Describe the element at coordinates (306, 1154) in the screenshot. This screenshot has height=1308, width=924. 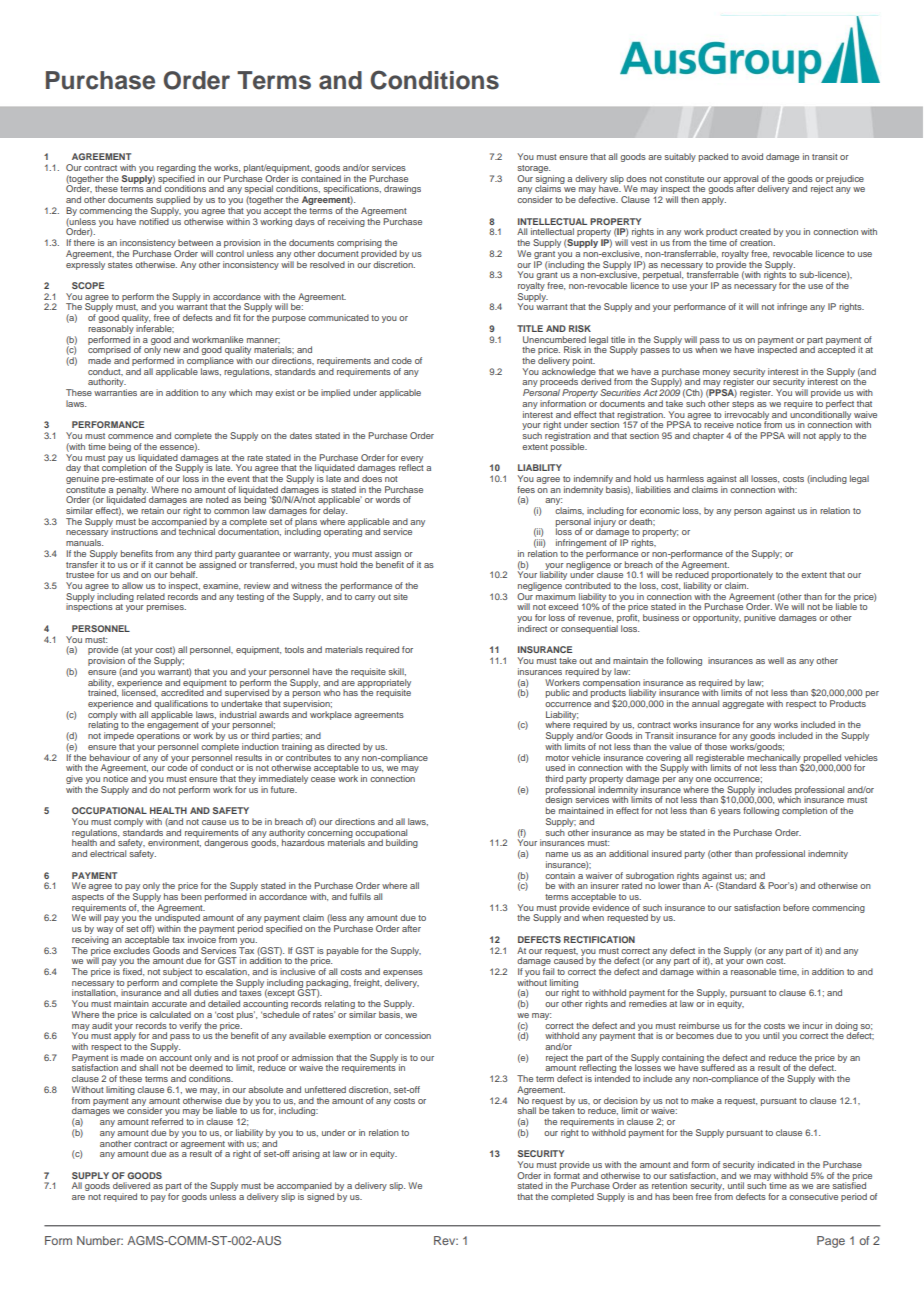
I see `arising` at that location.
